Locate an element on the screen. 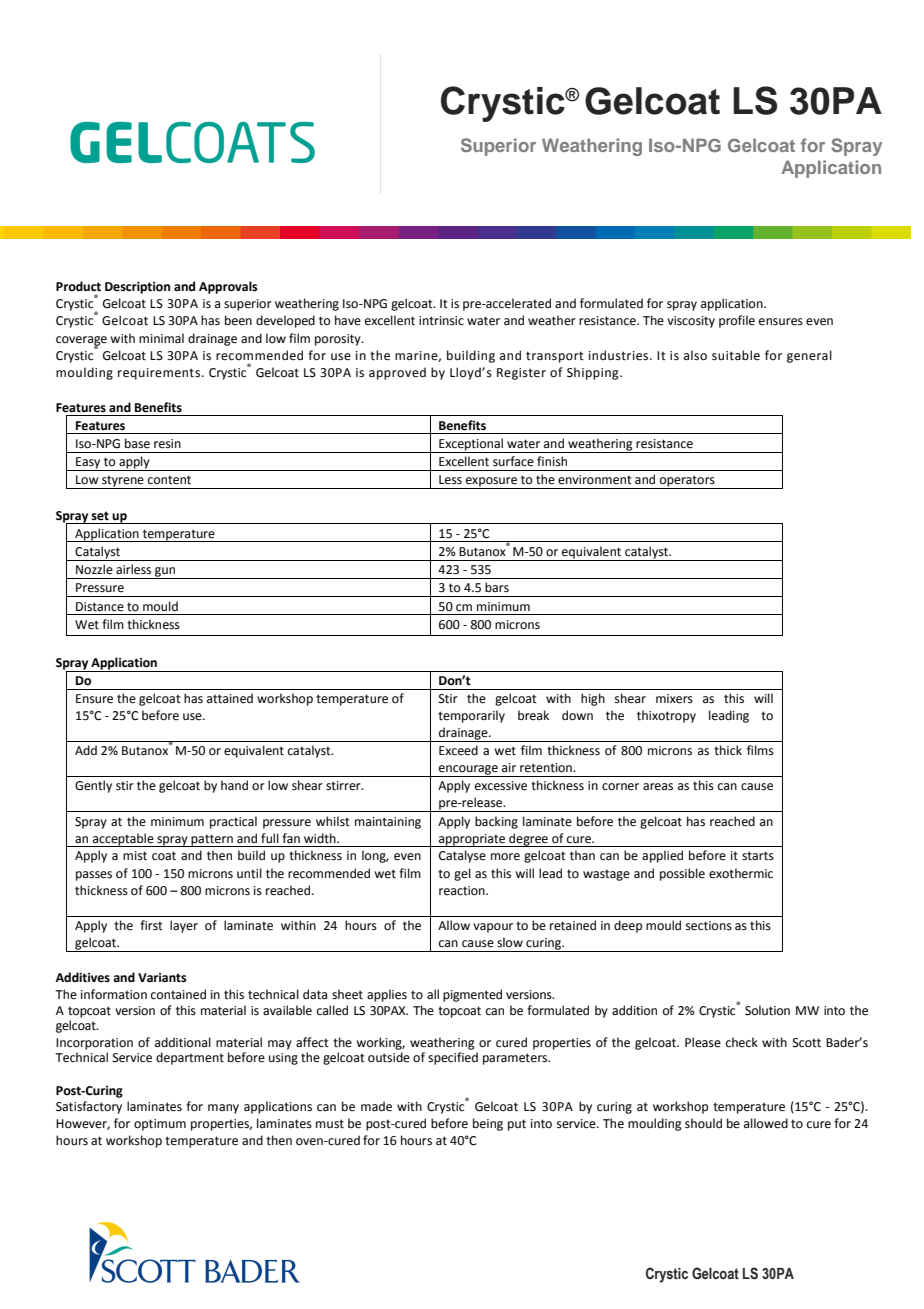  temporarily is located at coordinates (471, 716).
